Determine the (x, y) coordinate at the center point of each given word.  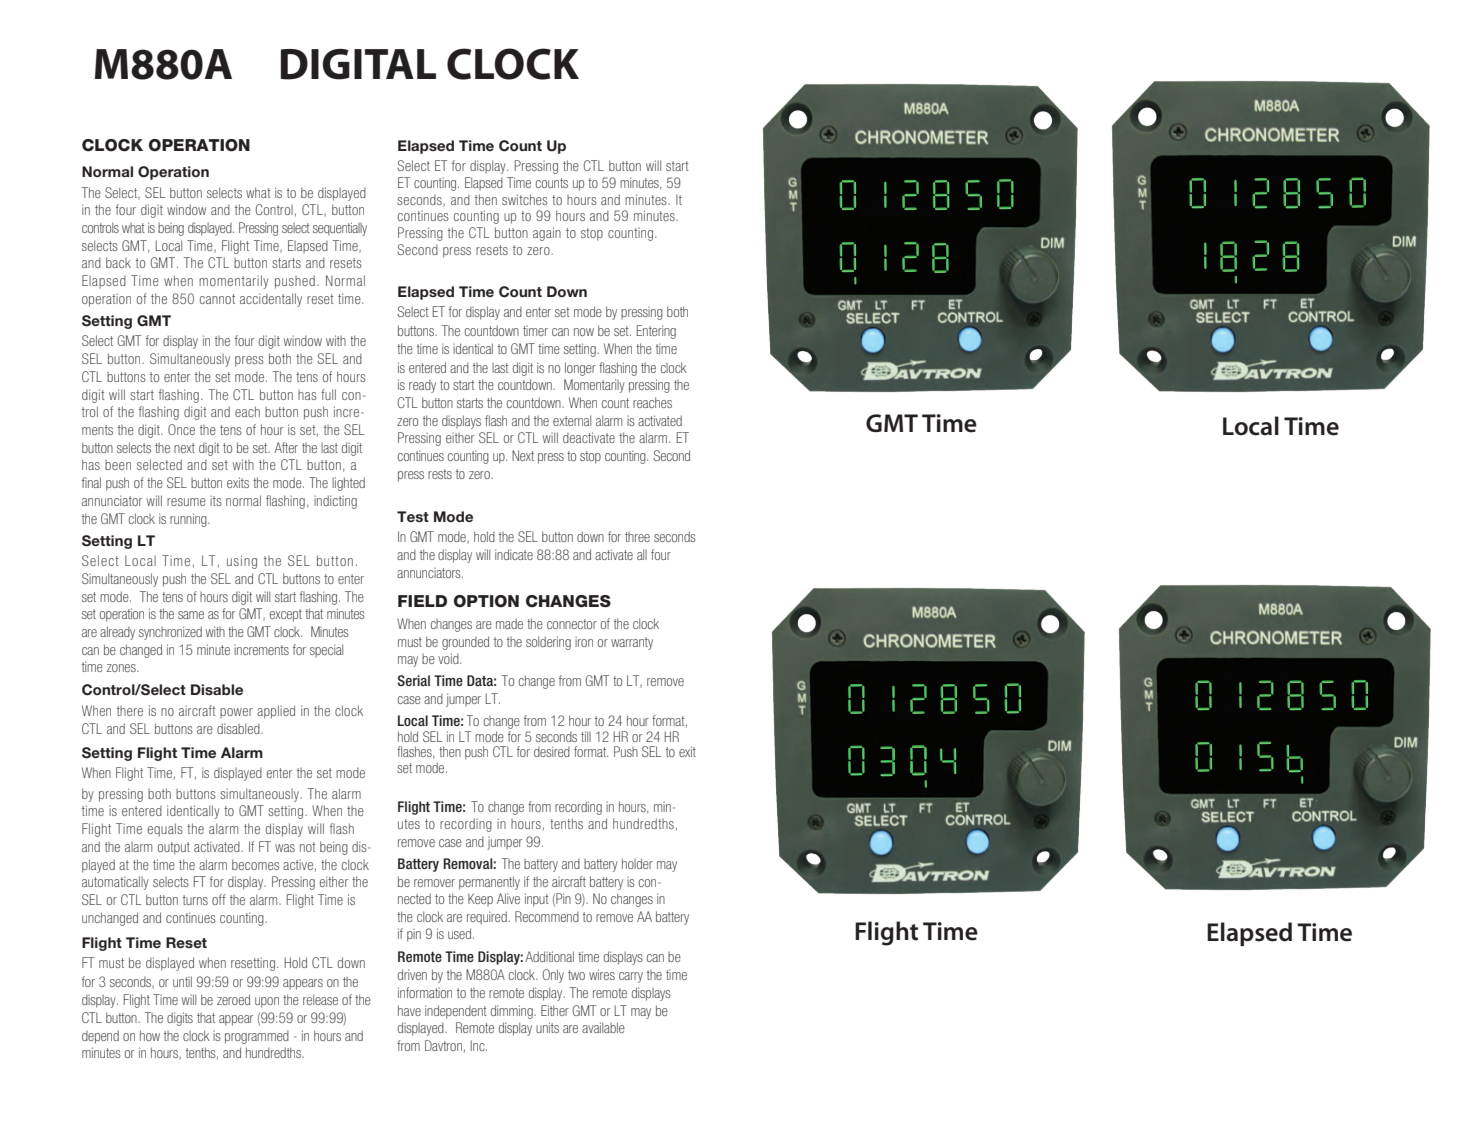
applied (276, 712)
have (409, 1010)
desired (552, 751)
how (150, 1035)
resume (186, 502)
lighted (348, 484)
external (572, 420)
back (118, 262)
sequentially (340, 229)
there (130, 711)
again (547, 234)
